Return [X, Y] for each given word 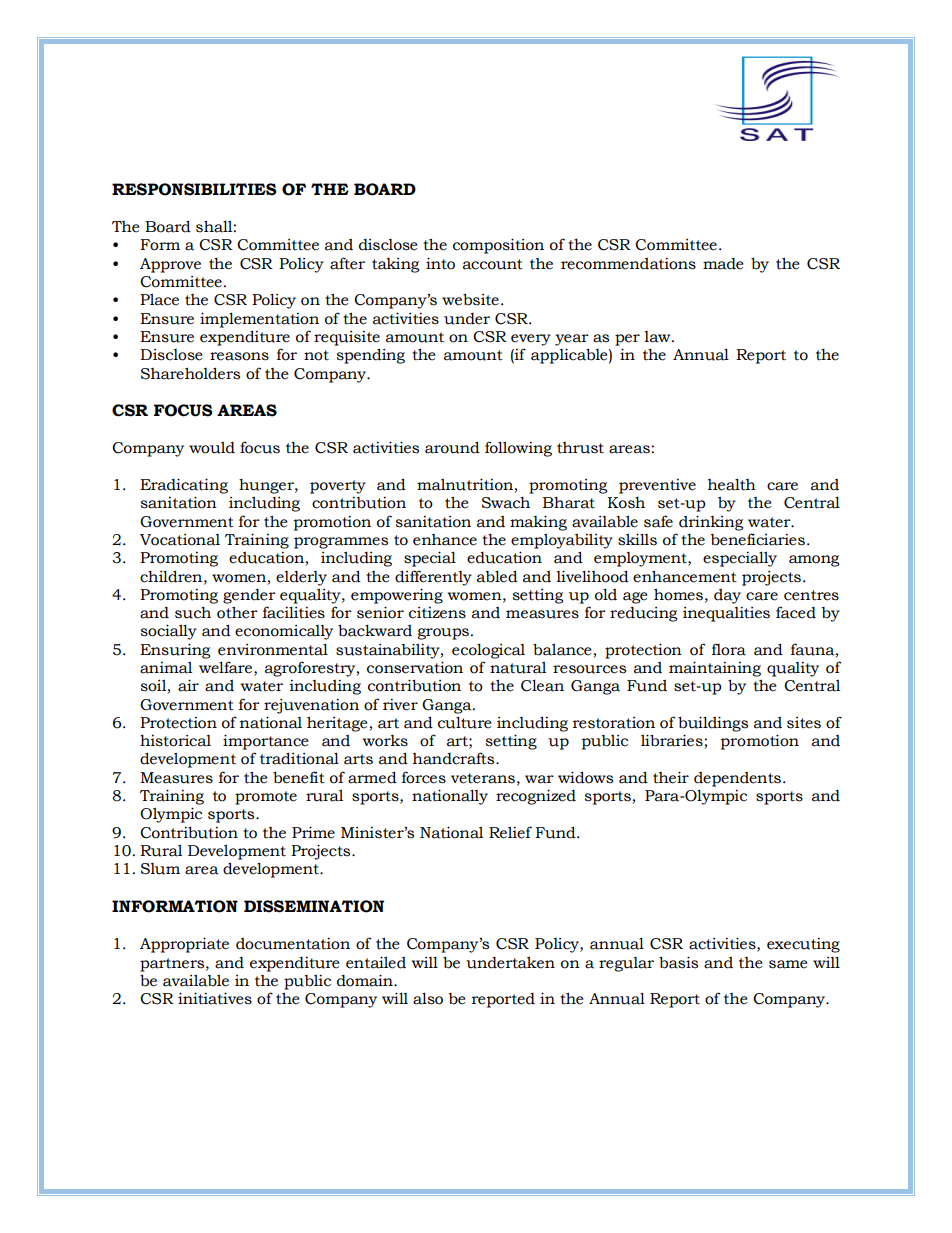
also [428, 998]
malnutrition [465, 484]
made [723, 264]
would [212, 447]
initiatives [215, 998]
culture [464, 722]
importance [265, 742]
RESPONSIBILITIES [194, 189]
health [732, 484]
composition [498, 246]
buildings [713, 724]
